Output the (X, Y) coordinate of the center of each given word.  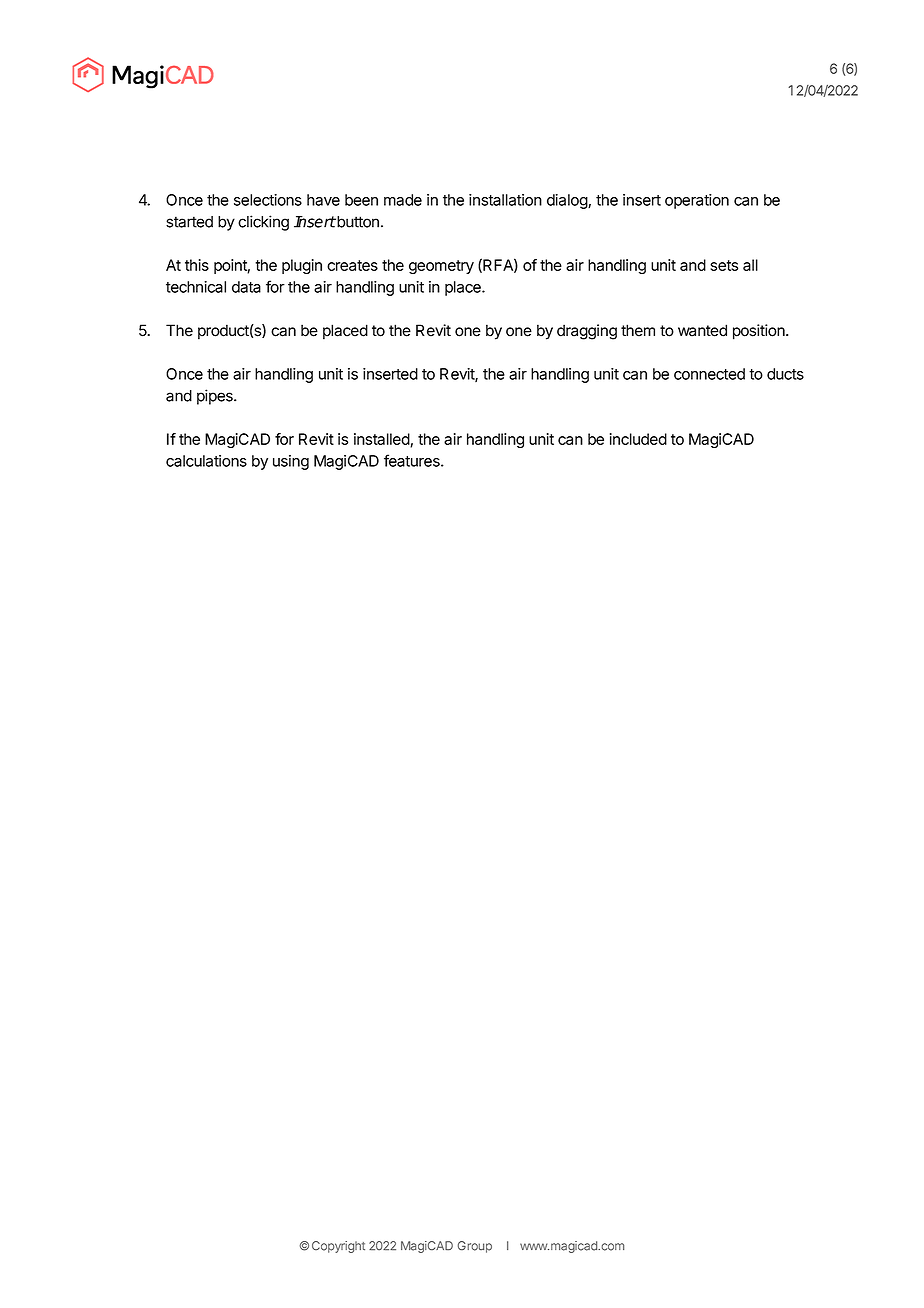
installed (382, 440)
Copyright (338, 1247)
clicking (263, 223)
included (638, 439)
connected (709, 374)
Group (475, 1247)
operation (697, 201)
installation (505, 200)
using (291, 462)
